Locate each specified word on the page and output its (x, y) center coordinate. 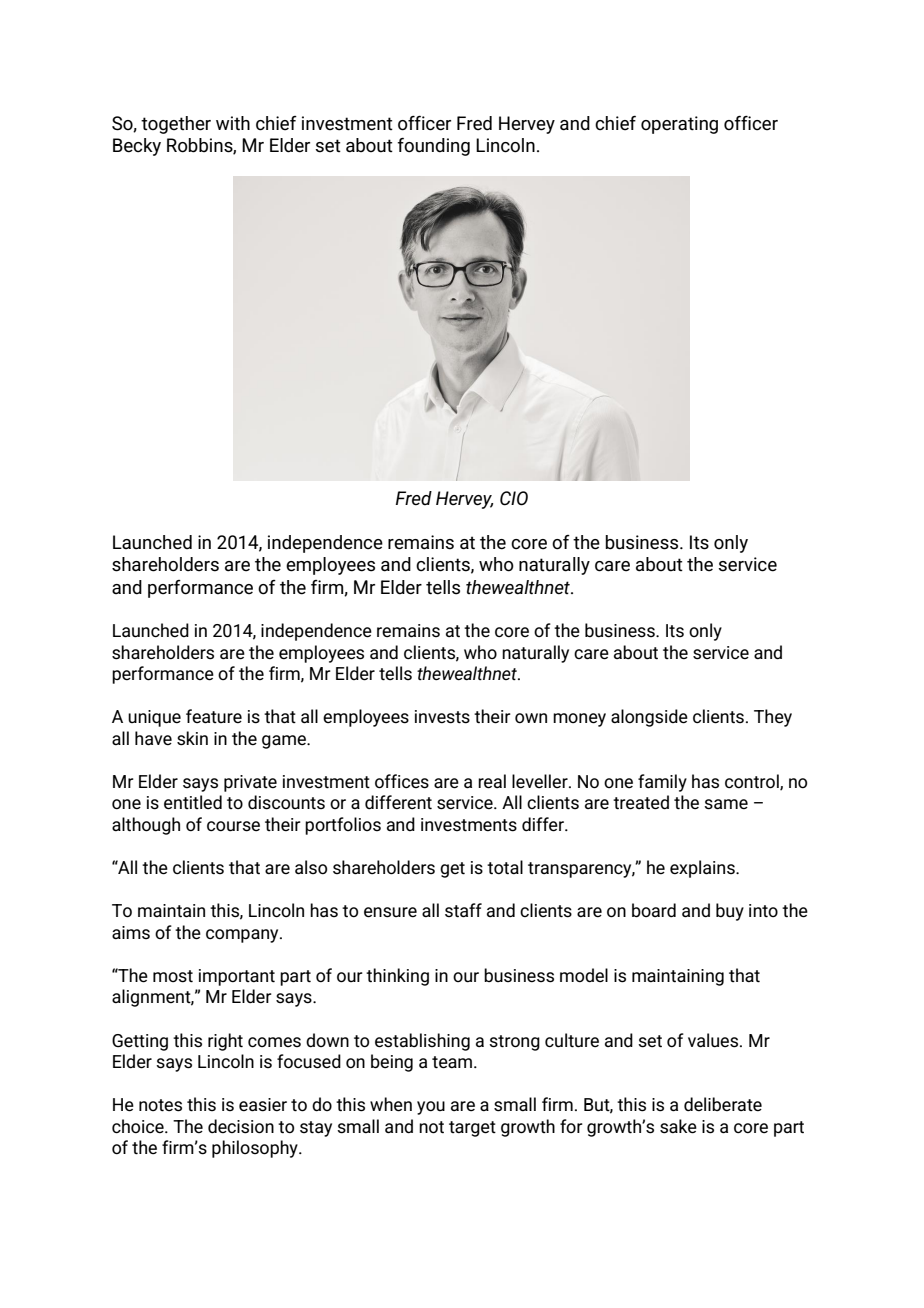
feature (214, 716)
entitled (193, 802)
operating (679, 125)
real (492, 781)
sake (678, 1126)
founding (433, 147)
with (233, 123)
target (472, 1129)
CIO (514, 498)
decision (241, 1126)
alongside (649, 718)
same (726, 804)
